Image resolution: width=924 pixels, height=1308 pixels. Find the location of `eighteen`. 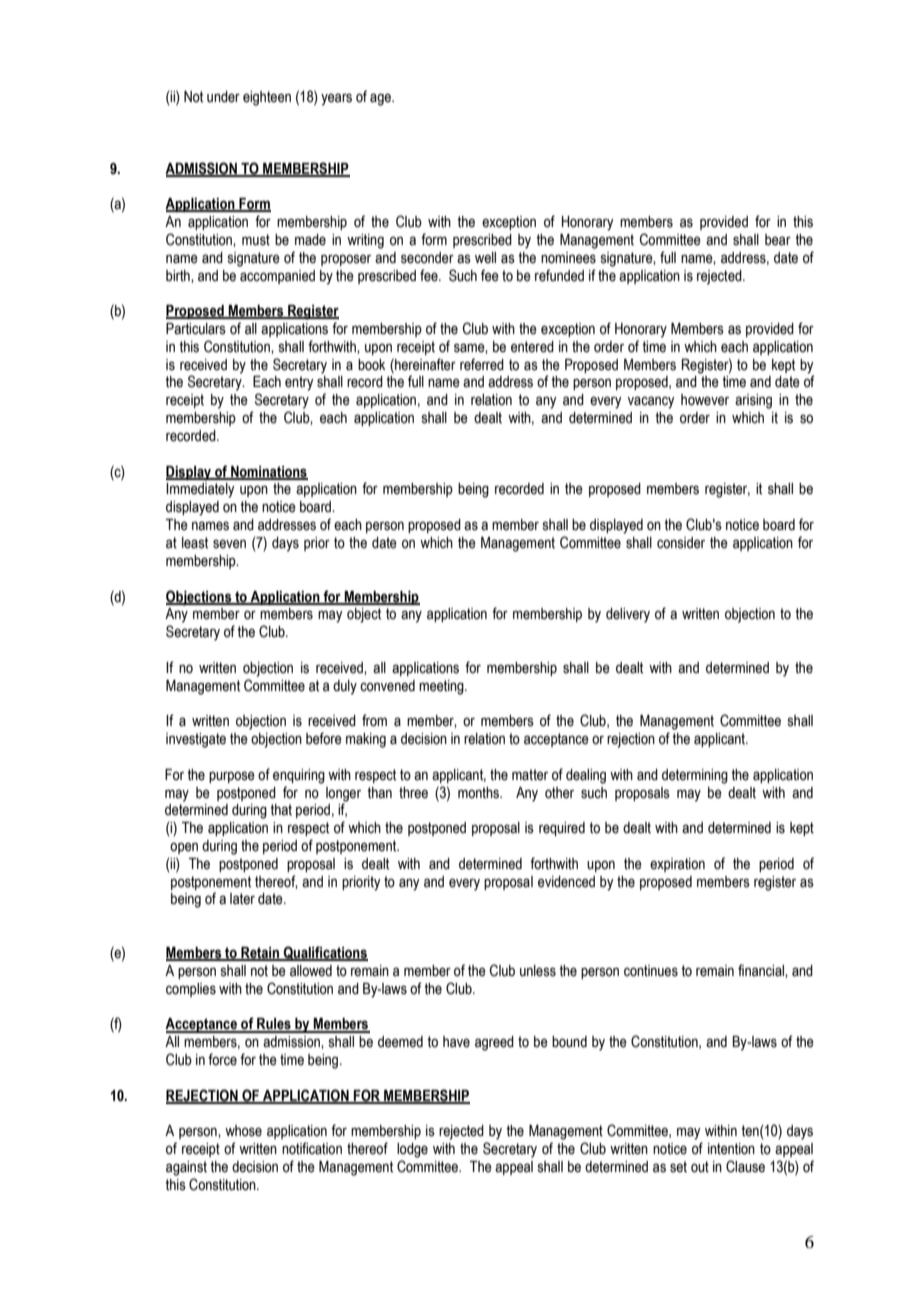

eighteen is located at coordinates (267, 98).
